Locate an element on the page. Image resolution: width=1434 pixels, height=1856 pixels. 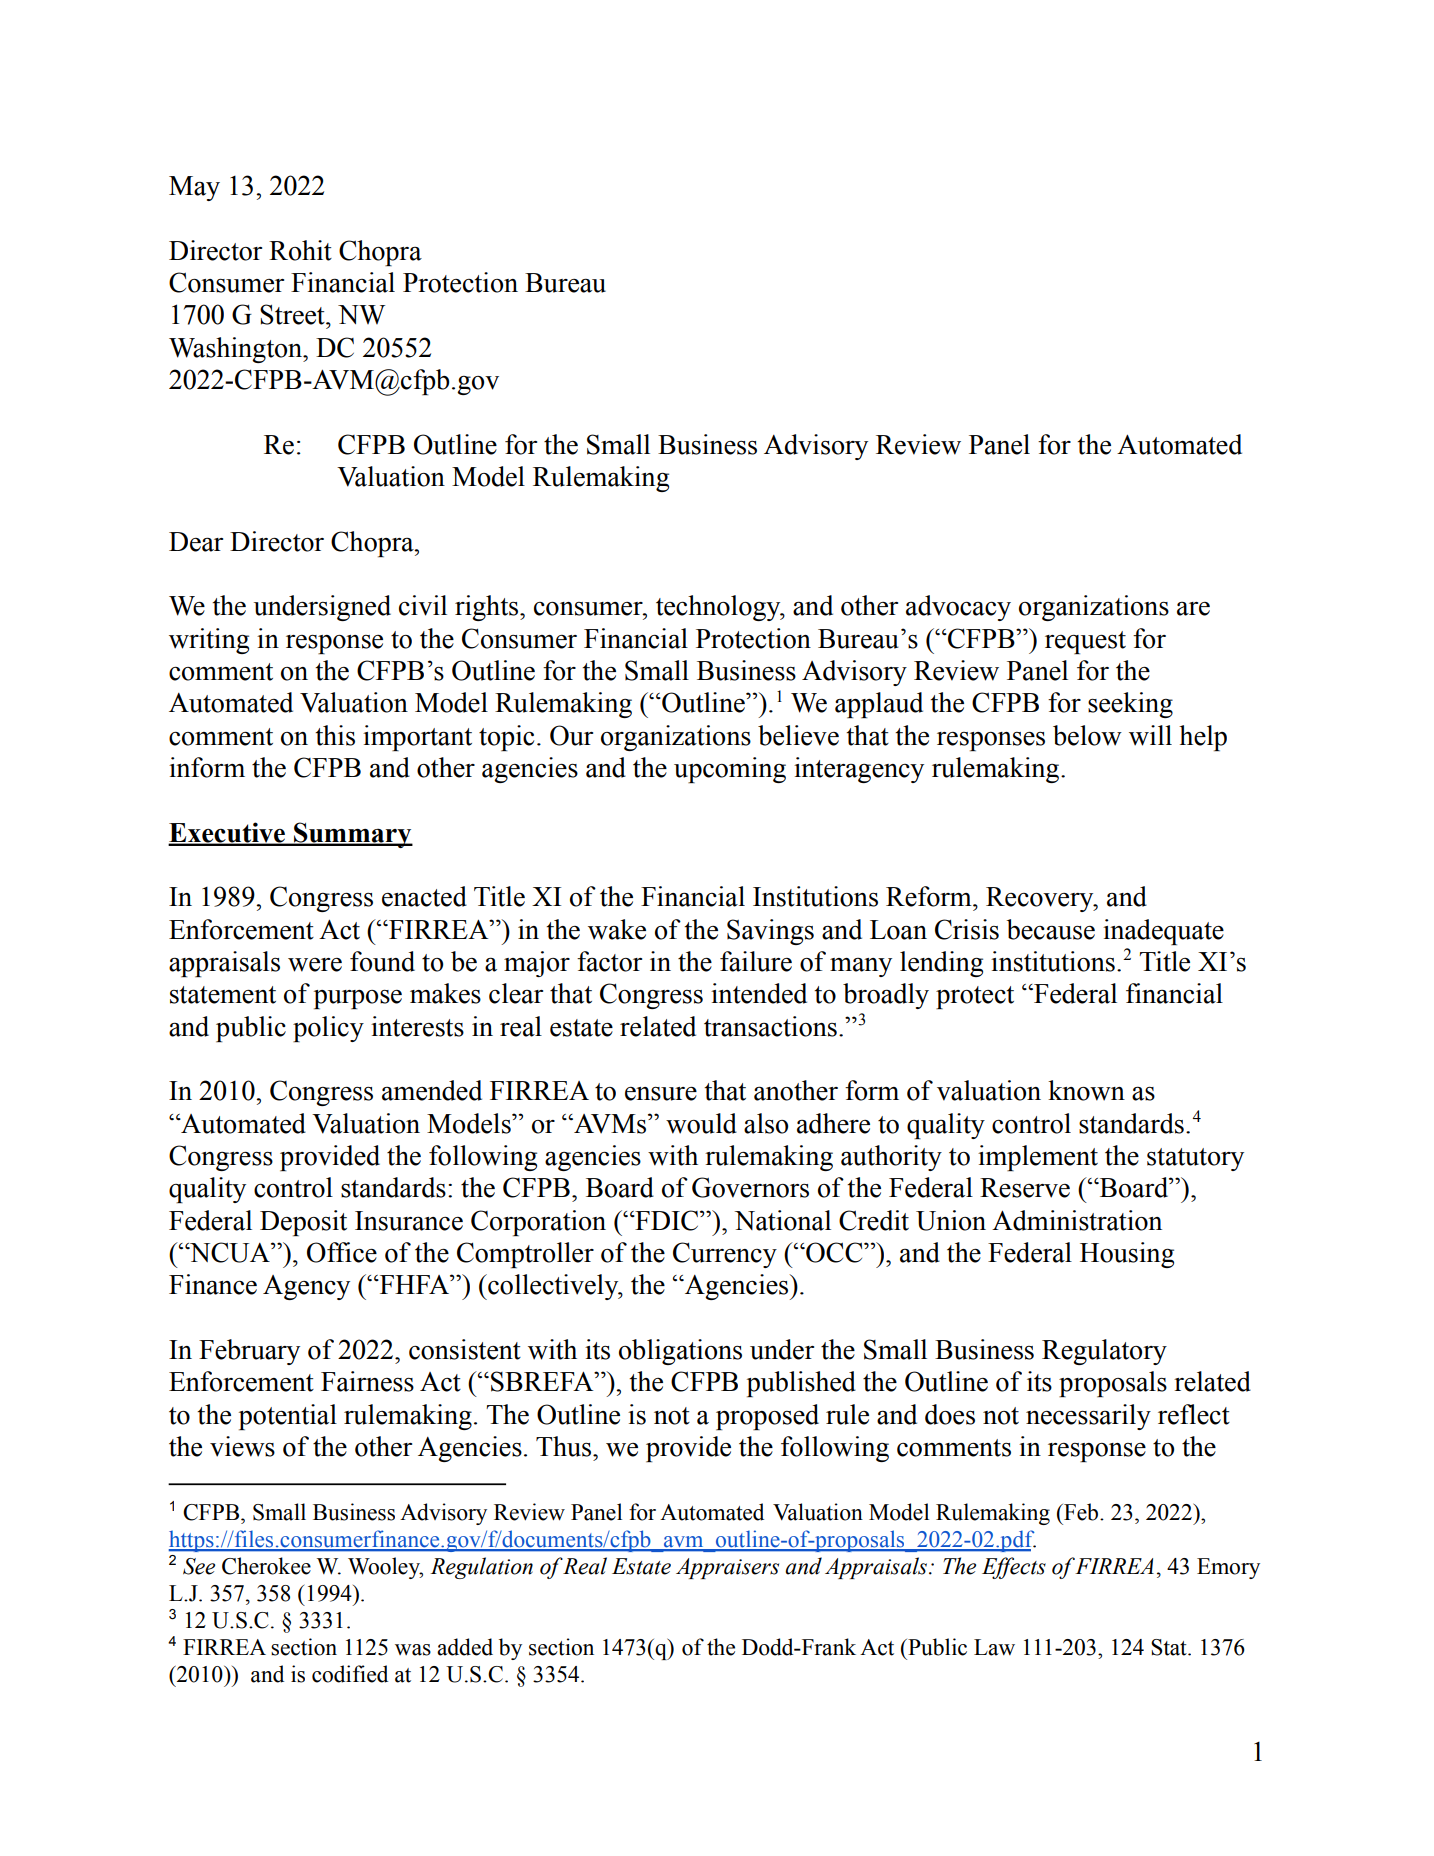
Appraisers is located at coordinates (727, 1568).
